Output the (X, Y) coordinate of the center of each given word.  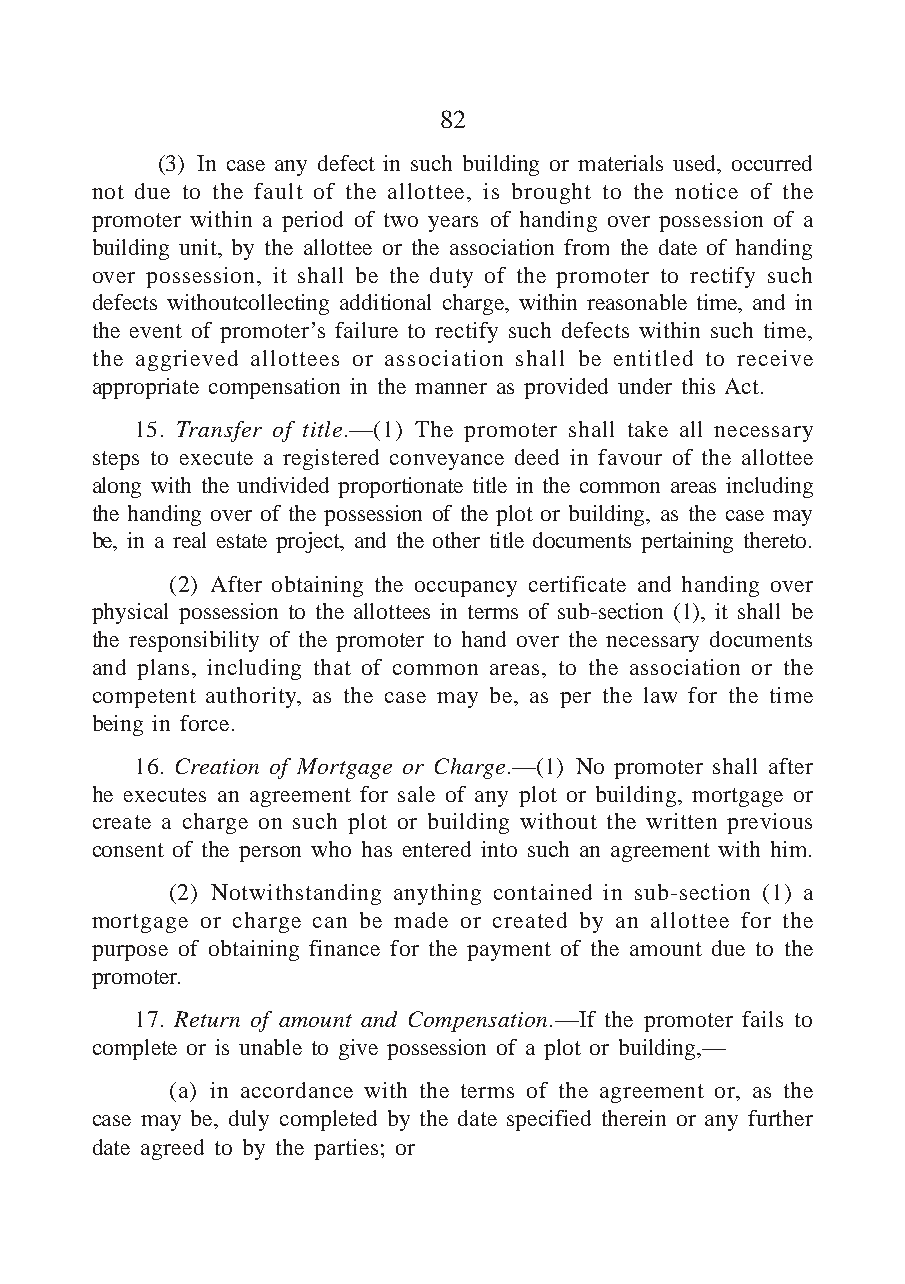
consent (128, 850)
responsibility (194, 641)
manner (451, 388)
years (453, 224)
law (660, 695)
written (681, 821)
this (698, 386)
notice (706, 191)
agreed (172, 1149)
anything (437, 894)
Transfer (219, 431)
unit (199, 247)
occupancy (466, 589)
